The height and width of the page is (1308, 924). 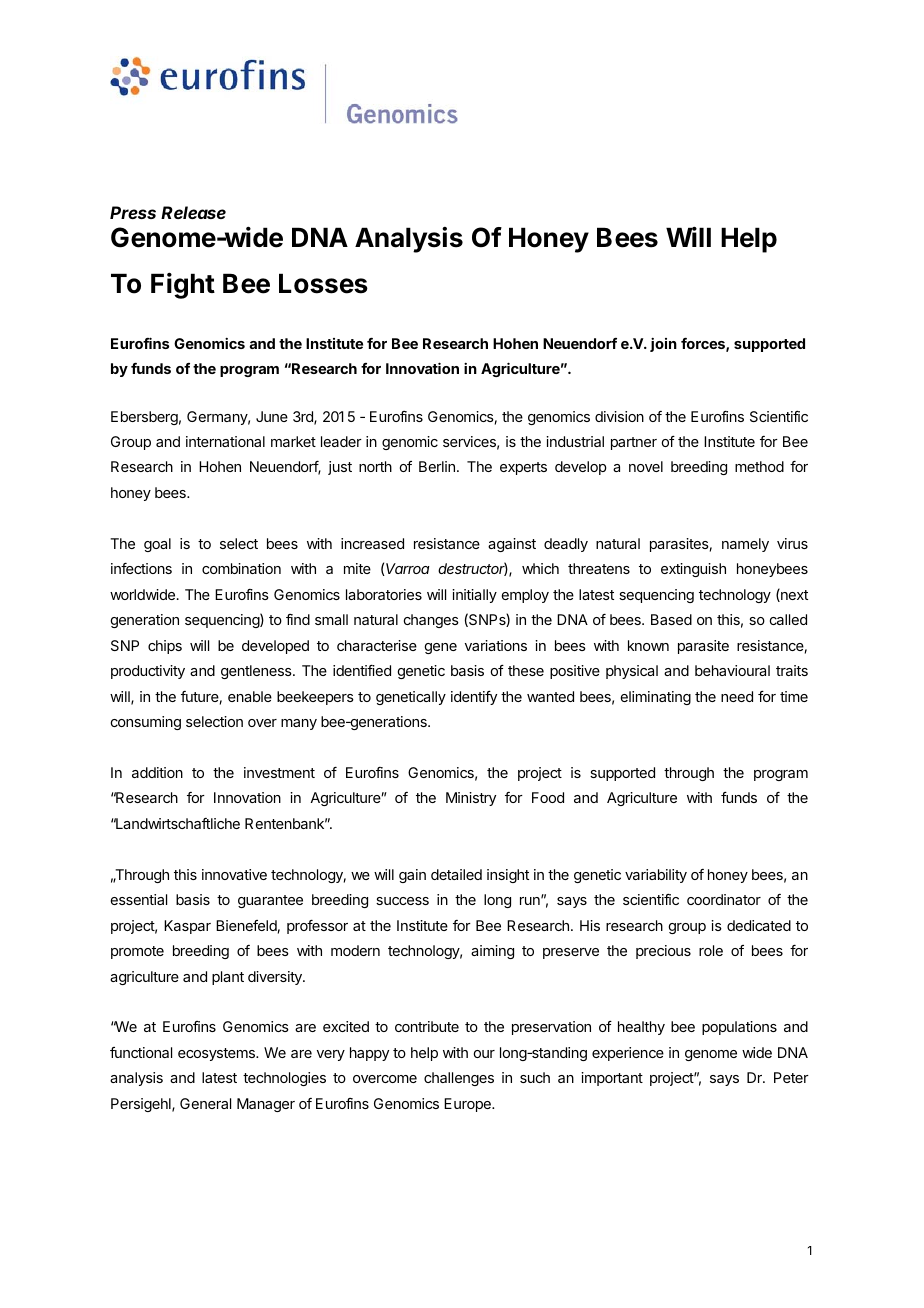 What do you see at coordinates (437, 466) in the page?
I see `Berlin` at bounding box center [437, 466].
